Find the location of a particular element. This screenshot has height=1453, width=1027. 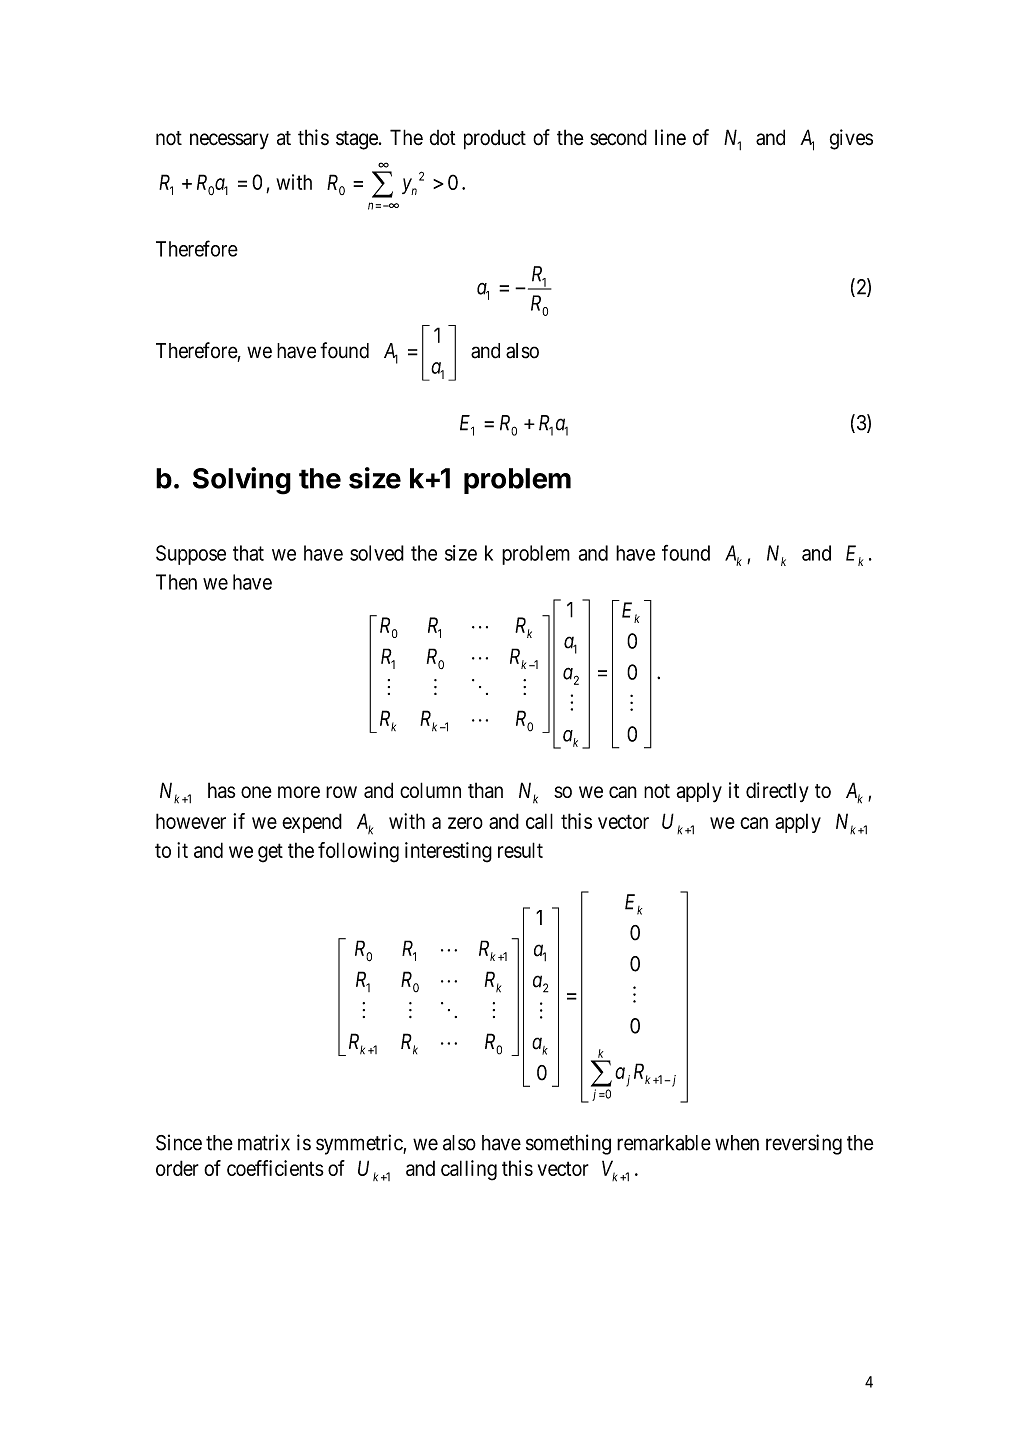

solved is located at coordinates (377, 553).
